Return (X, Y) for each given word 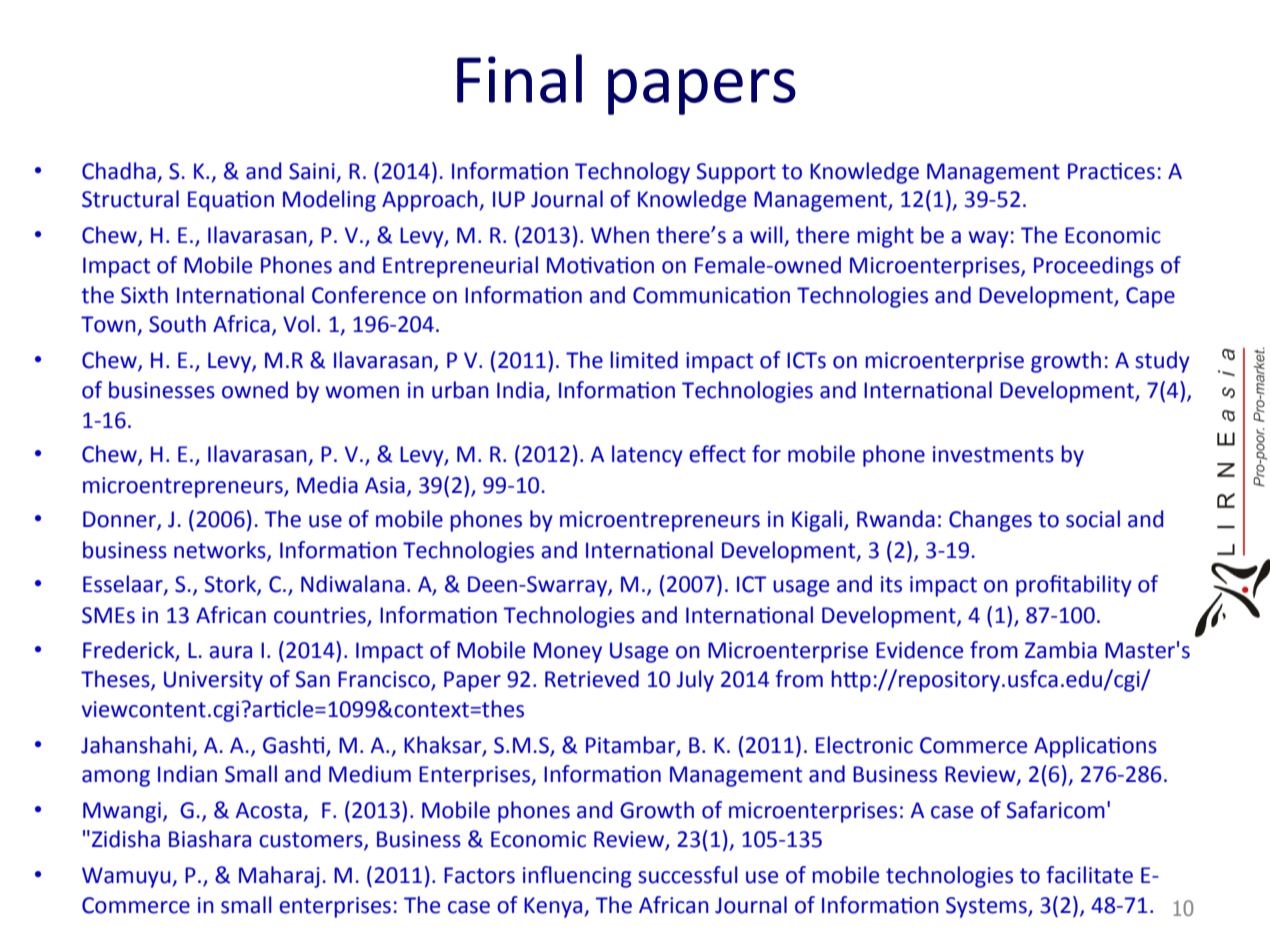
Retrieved (592, 679)
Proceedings (1094, 267)
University (213, 681)
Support (736, 173)
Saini (312, 171)
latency (647, 456)
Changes (990, 521)
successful (688, 875)
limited (644, 360)
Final (519, 78)
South (177, 324)
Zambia (1061, 650)
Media (327, 485)
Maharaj (279, 877)
